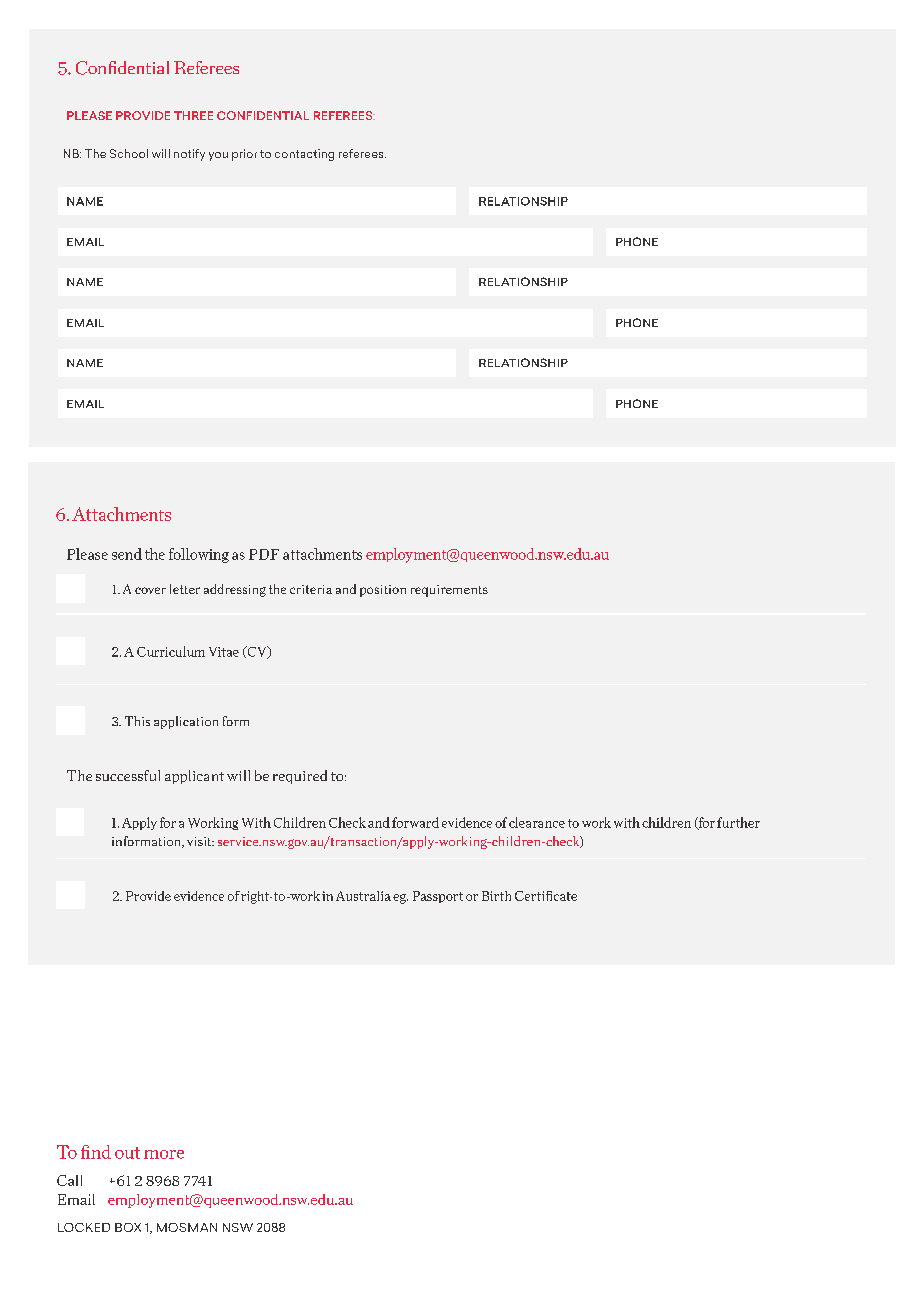 This screenshot has height=1308, width=924. Describe the element at coordinates (304, 155) in the screenshot. I see `contacting` at that location.
